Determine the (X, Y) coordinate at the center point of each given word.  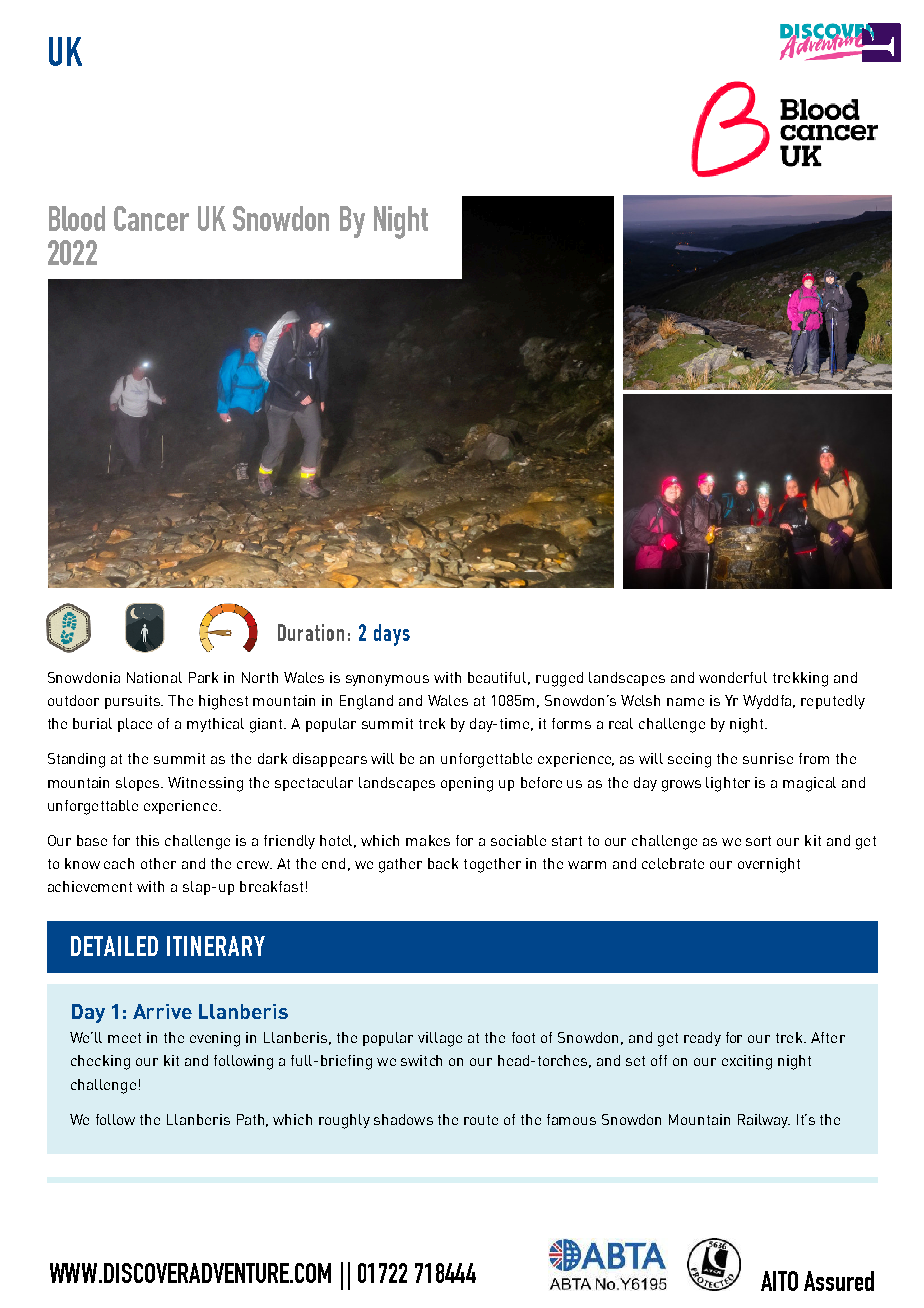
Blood (77, 218)
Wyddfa (768, 702)
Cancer (151, 218)
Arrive (162, 1011)
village (440, 1039)
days (392, 635)
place (135, 725)
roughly (344, 1121)
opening (467, 784)
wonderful (733, 677)
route (481, 1120)
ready (702, 1039)
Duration (311, 632)
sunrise (768, 758)
